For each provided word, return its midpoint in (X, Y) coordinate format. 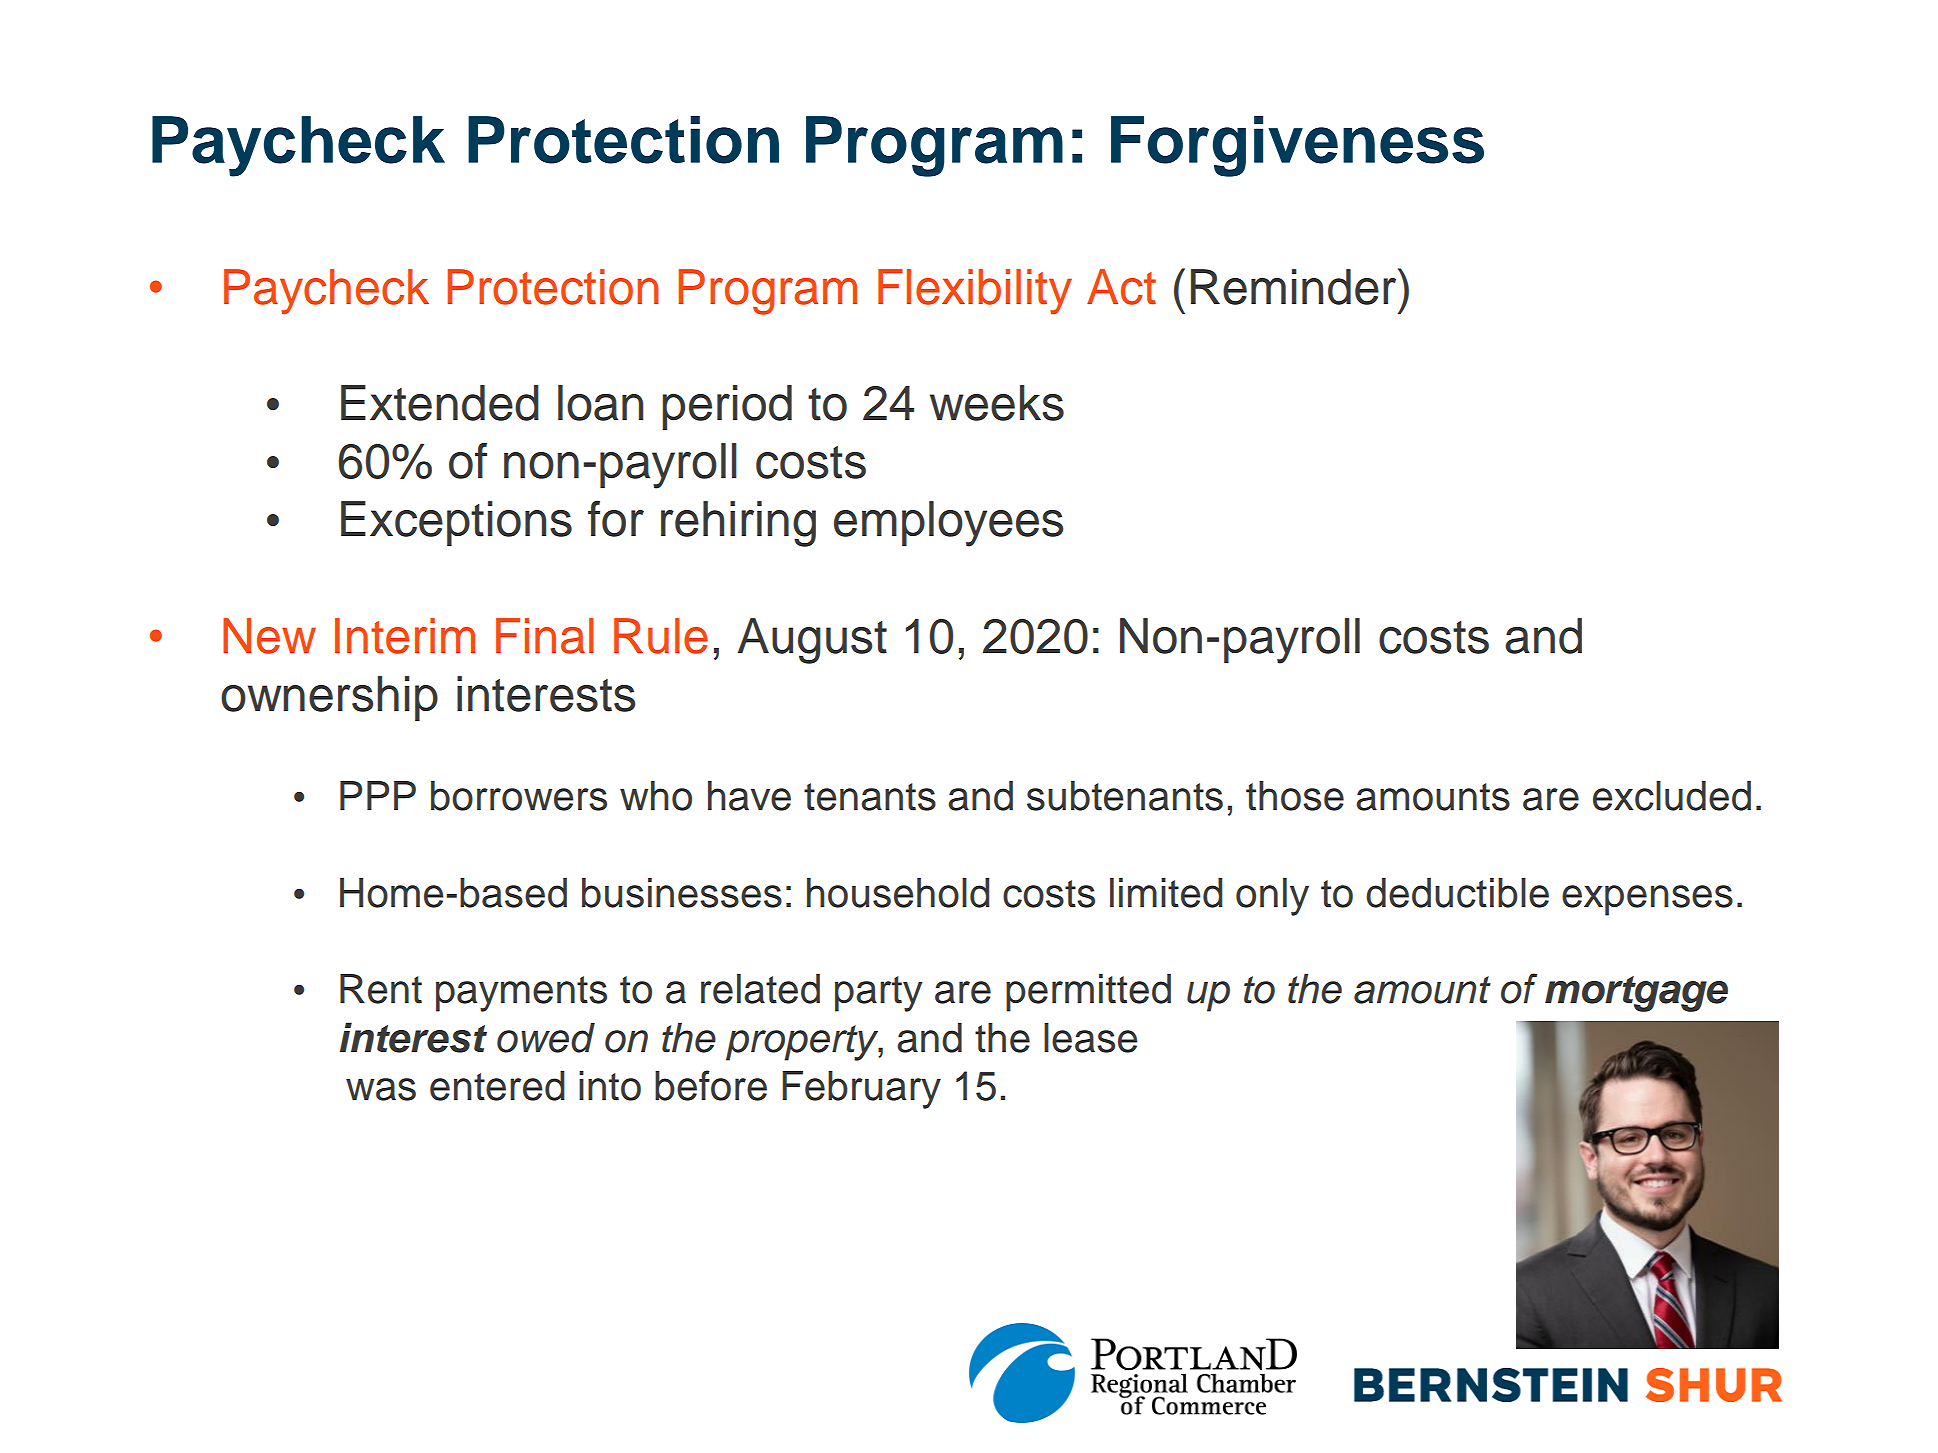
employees (948, 524)
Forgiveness (1297, 146)
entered (497, 1086)
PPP (378, 795)
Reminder (1295, 286)
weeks (997, 403)
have (749, 796)
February (861, 1090)
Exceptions (456, 523)
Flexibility (975, 292)
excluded (1672, 796)
